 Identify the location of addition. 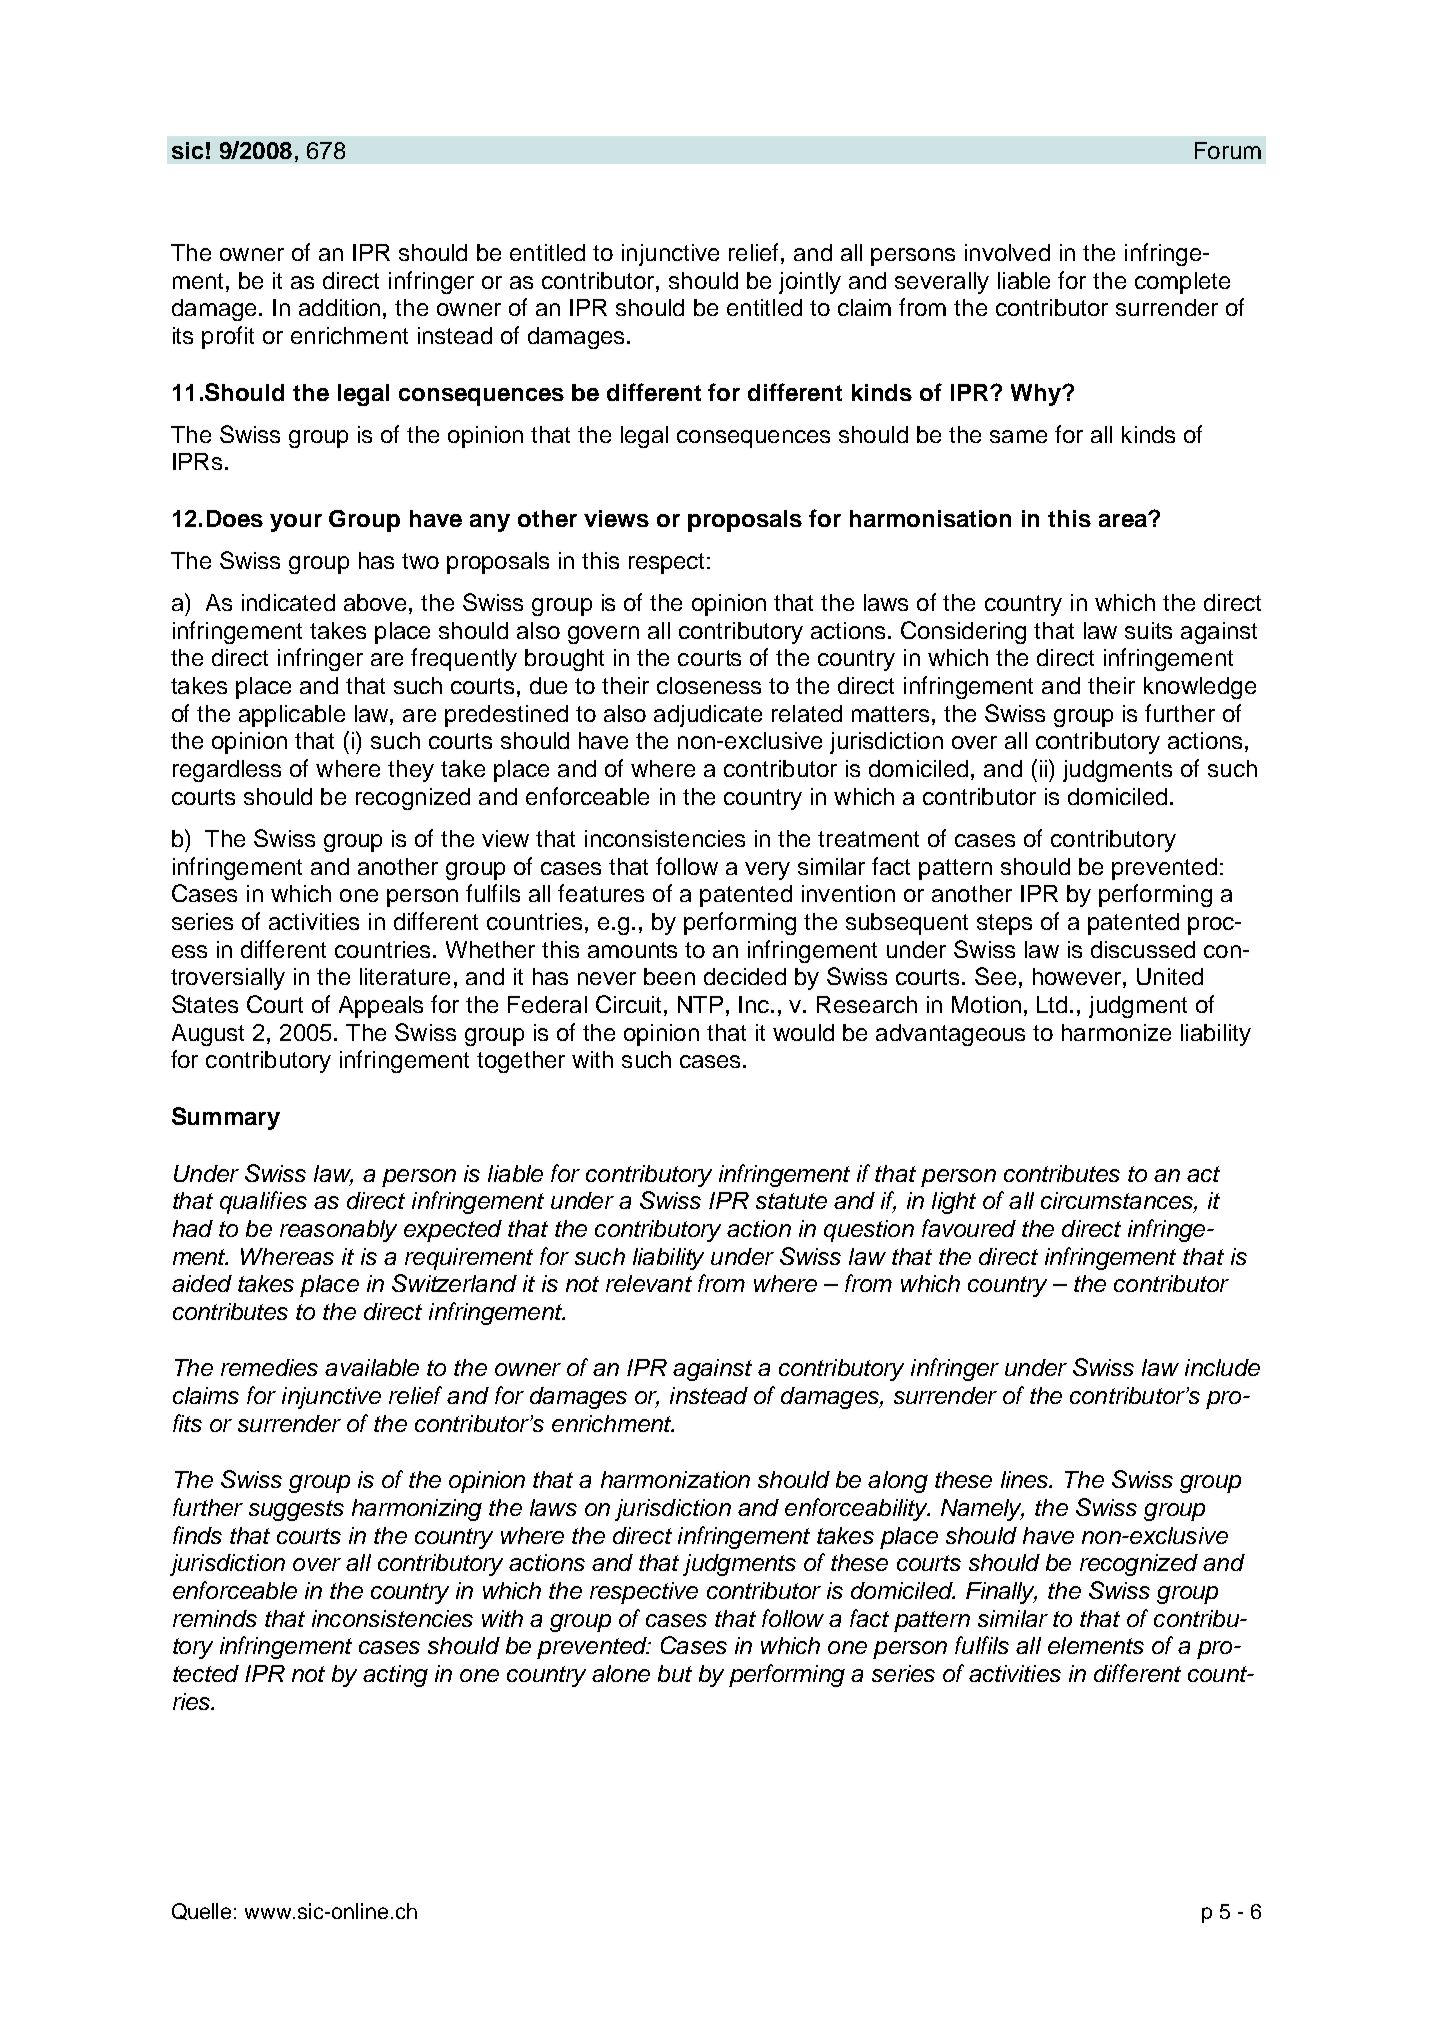
(339, 307).
